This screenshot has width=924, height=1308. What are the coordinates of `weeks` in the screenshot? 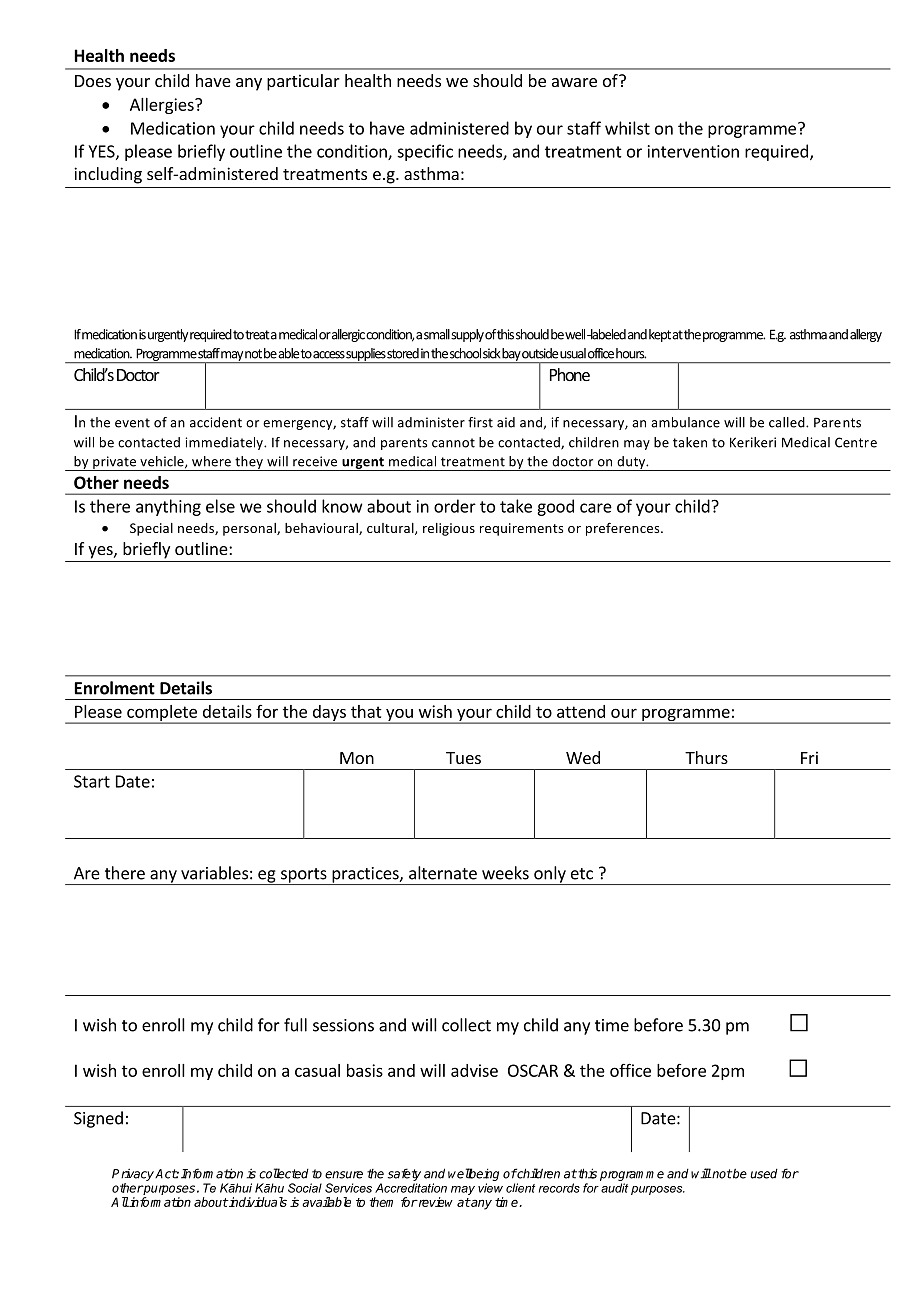 It's located at (505, 873).
